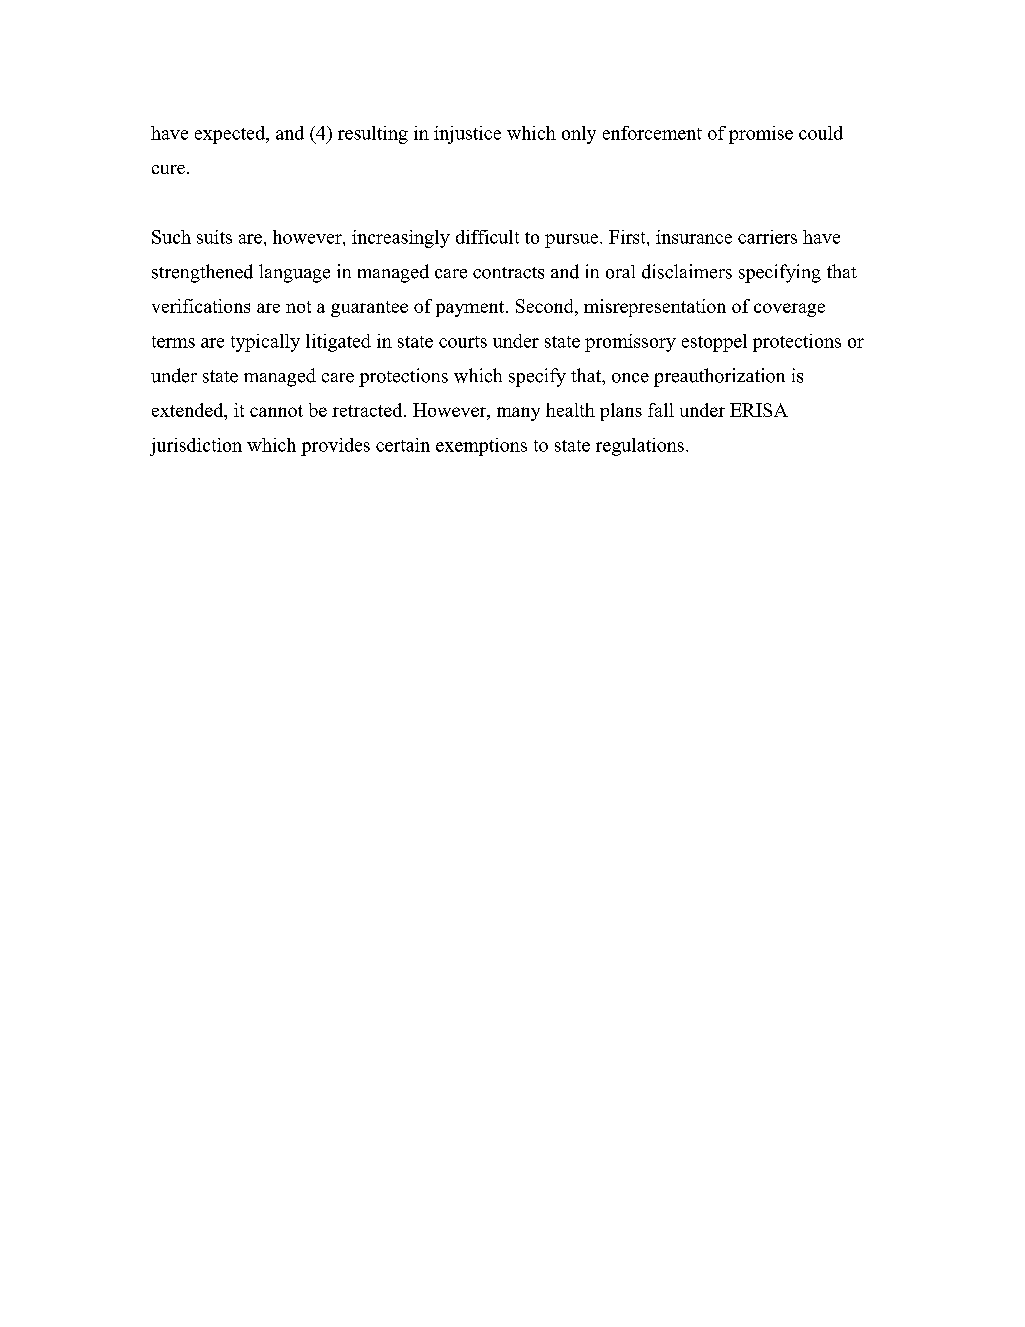  I want to click on promise, so click(761, 135).
